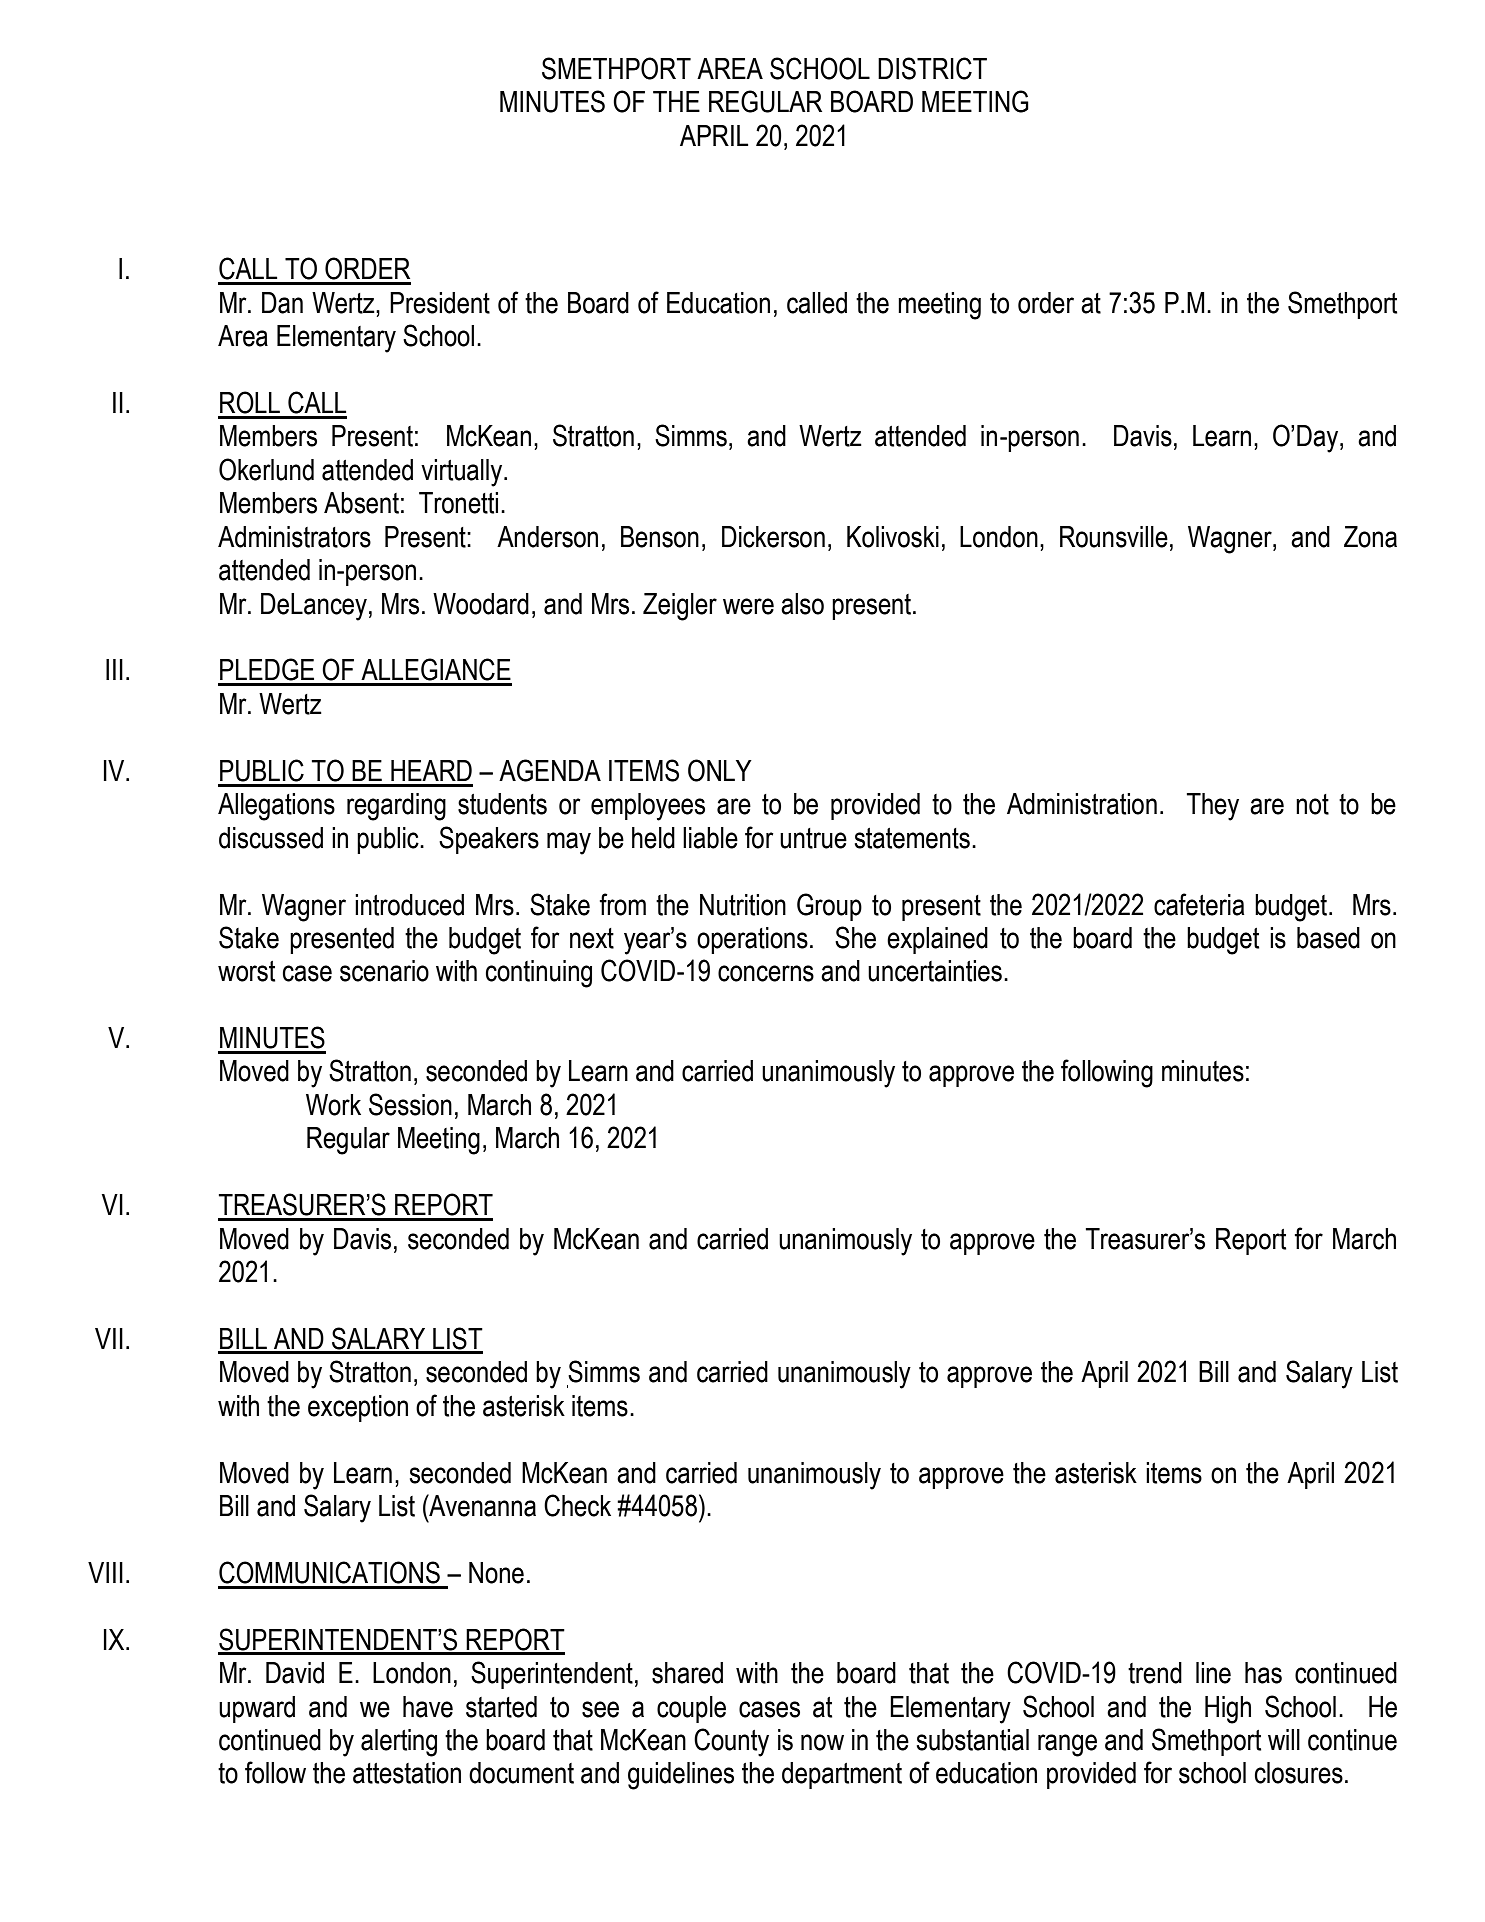  What do you see at coordinates (748, 606) in the screenshot?
I see `were` at bounding box center [748, 606].
